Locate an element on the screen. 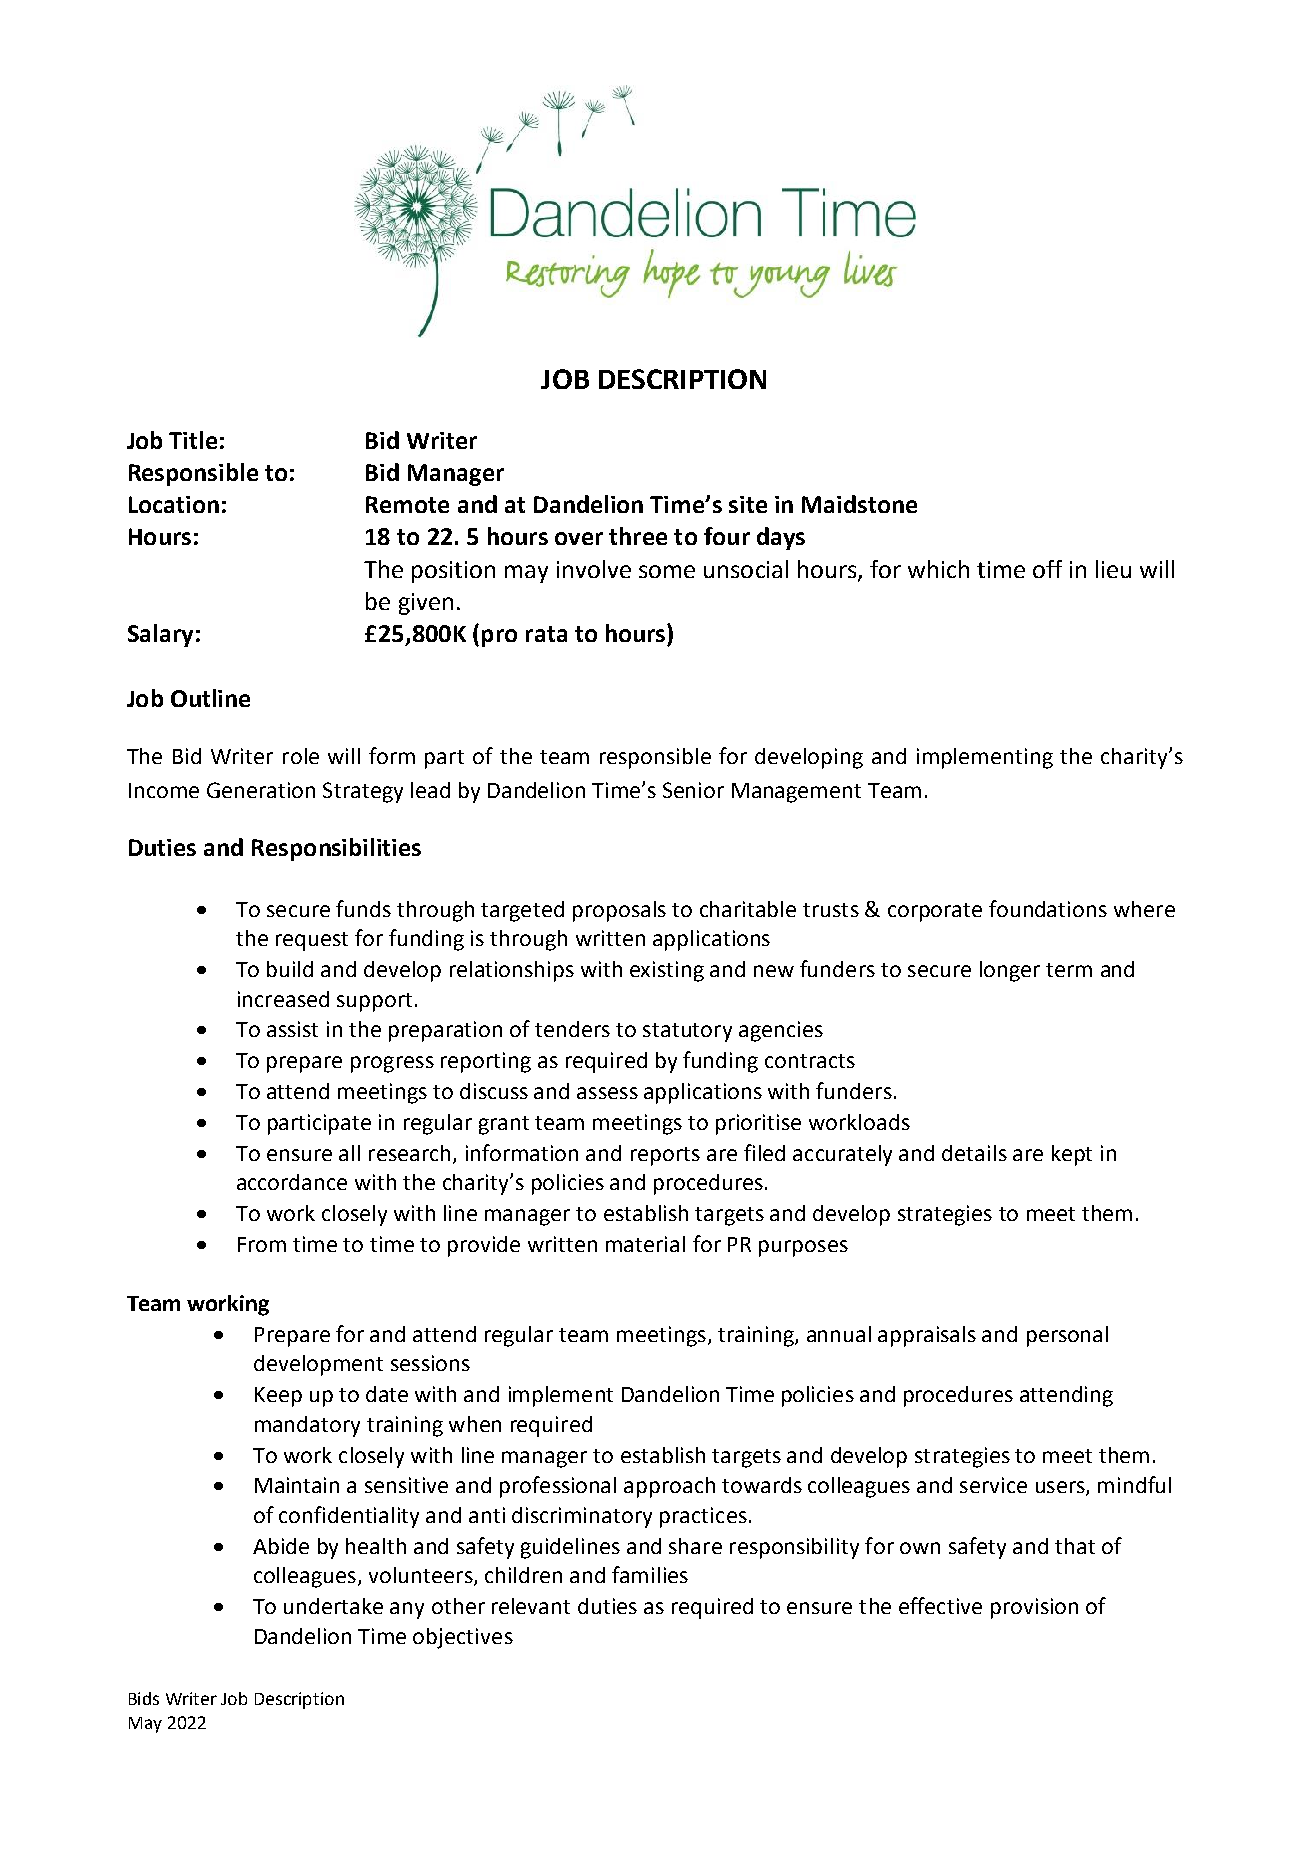 This screenshot has width=1310, height=1852. details is located at coordinates (974, 1153).
